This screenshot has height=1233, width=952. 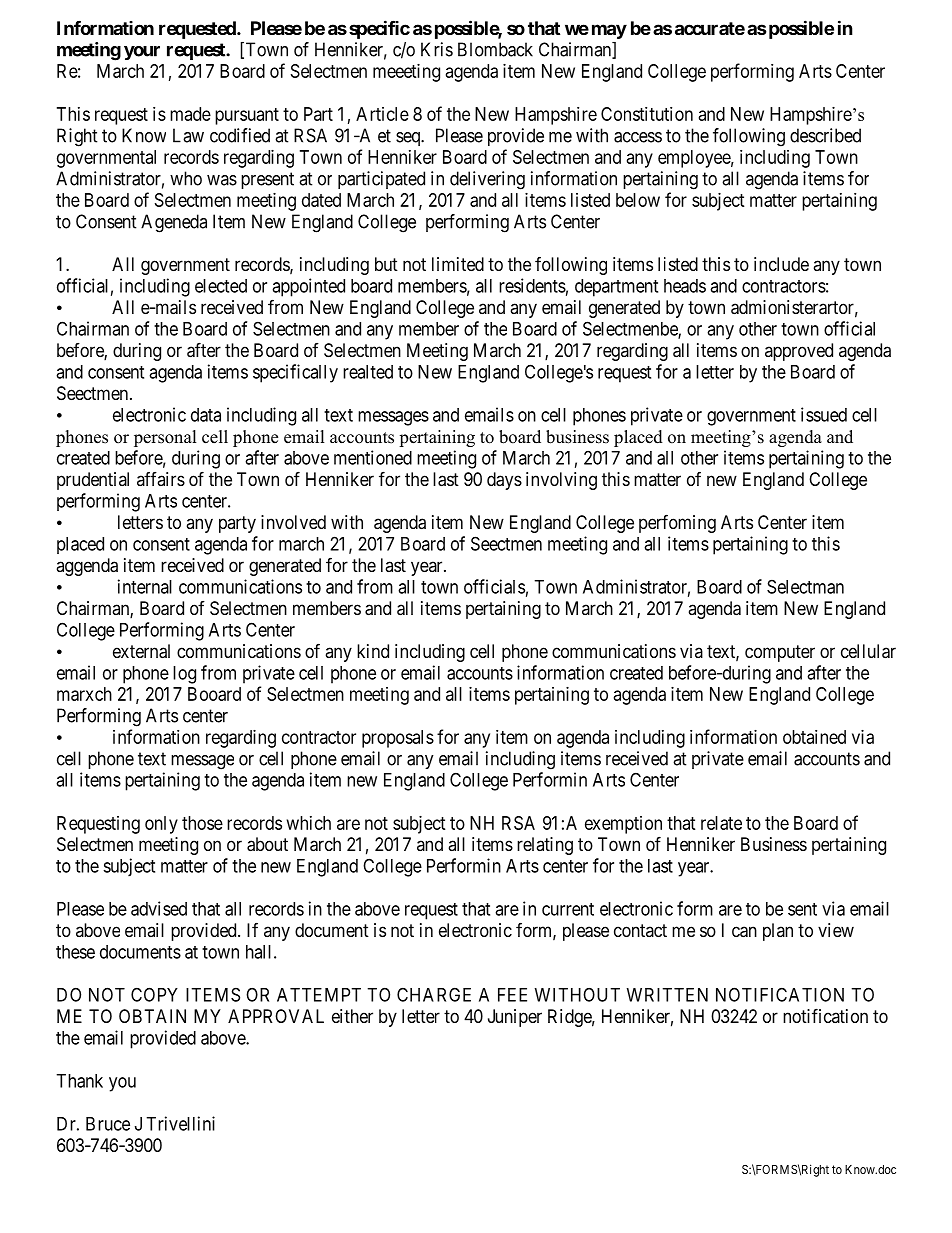 I want to click on kind, so click(x=373, y=651).
